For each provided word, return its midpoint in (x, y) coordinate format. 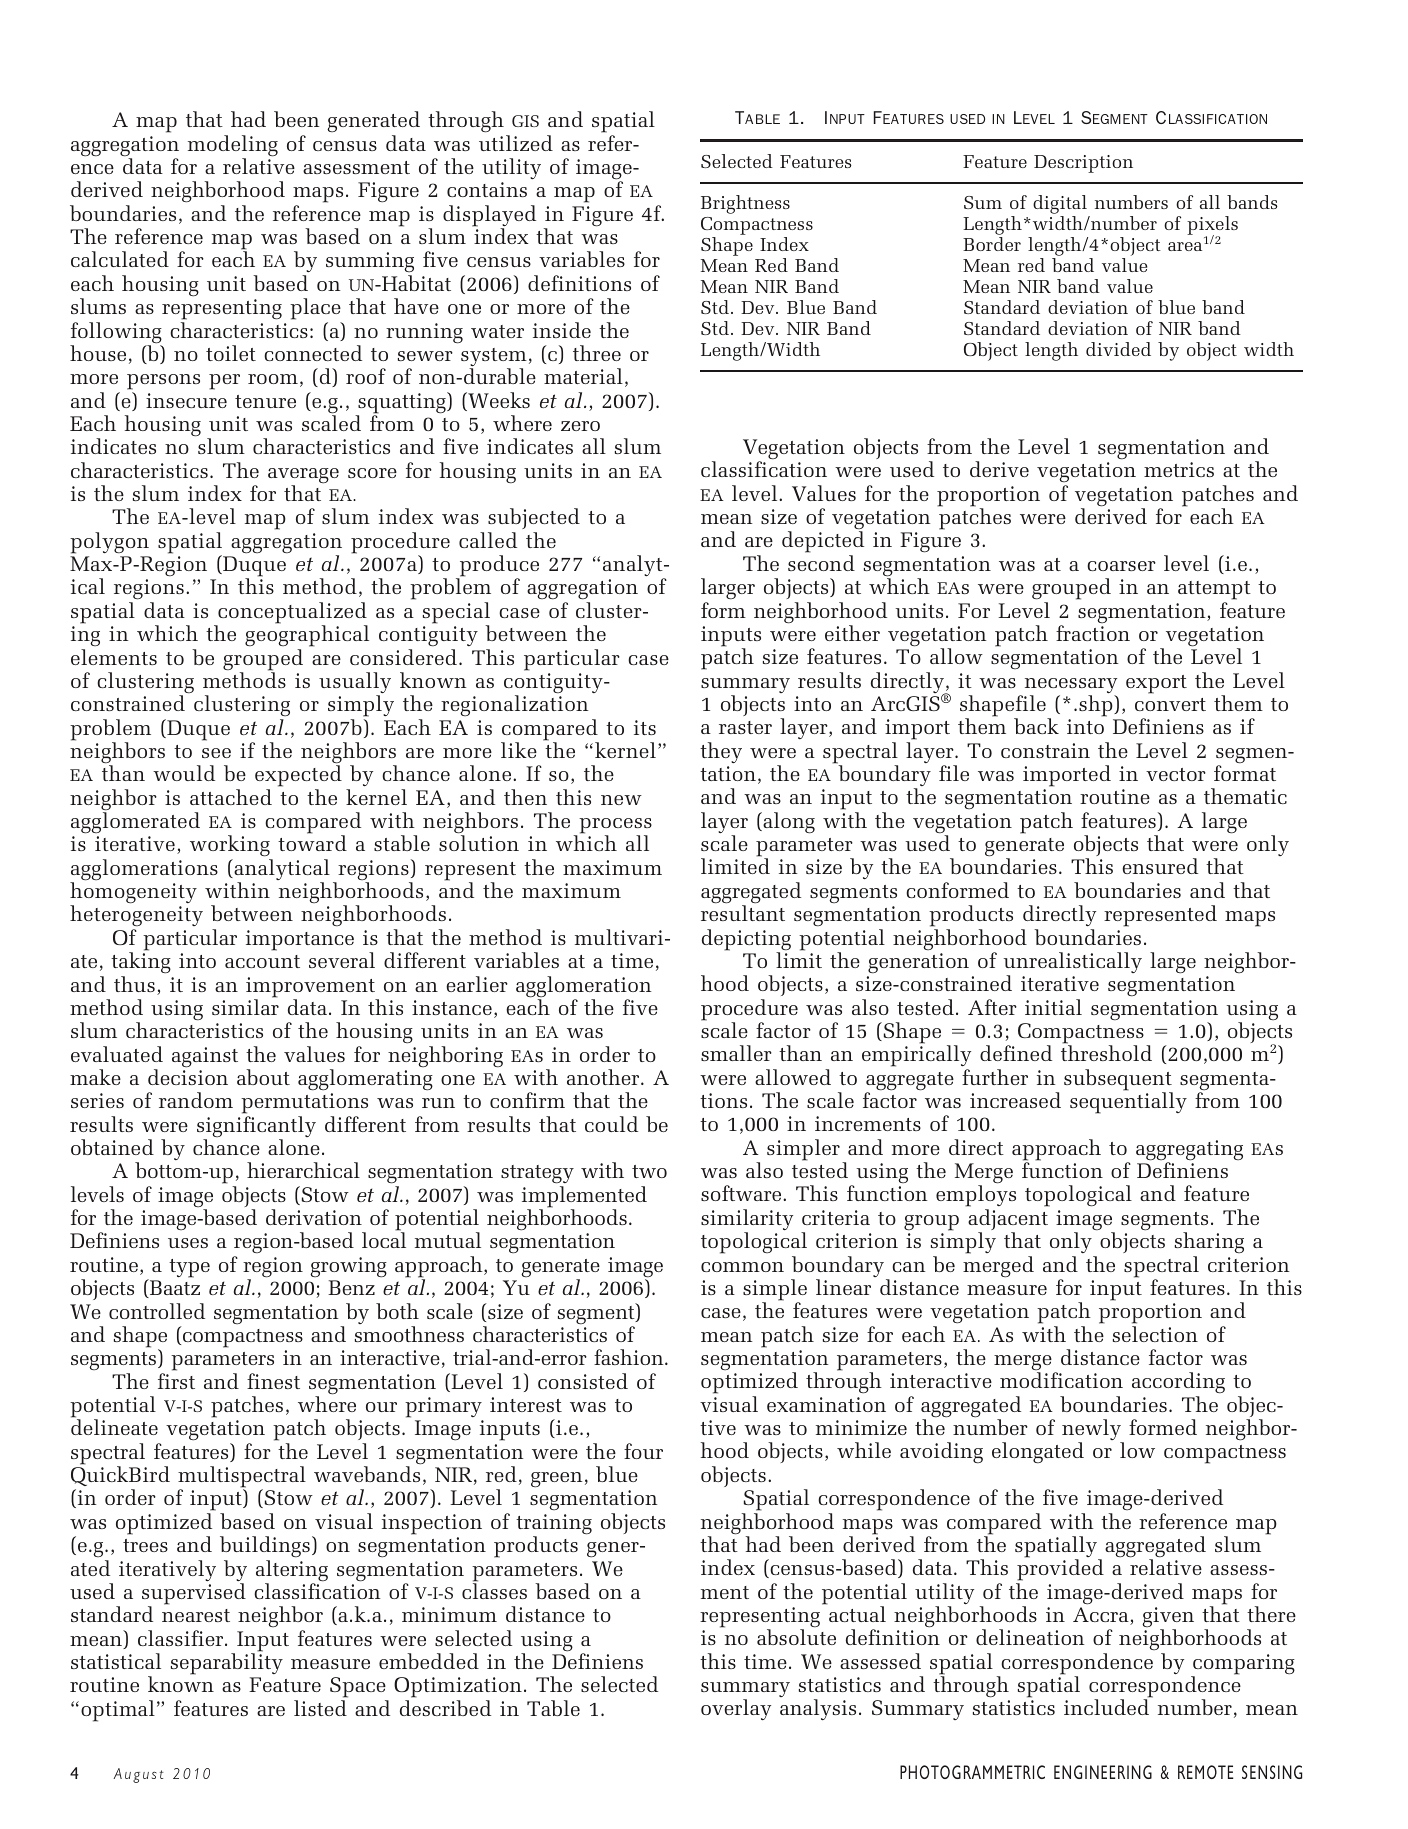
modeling (233, 147)
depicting (746, 941)
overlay (736, 1709)
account (262, 961)
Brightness (745, 204)
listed (320, 1708)
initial (1053, 1007)
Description (1083, 164)
